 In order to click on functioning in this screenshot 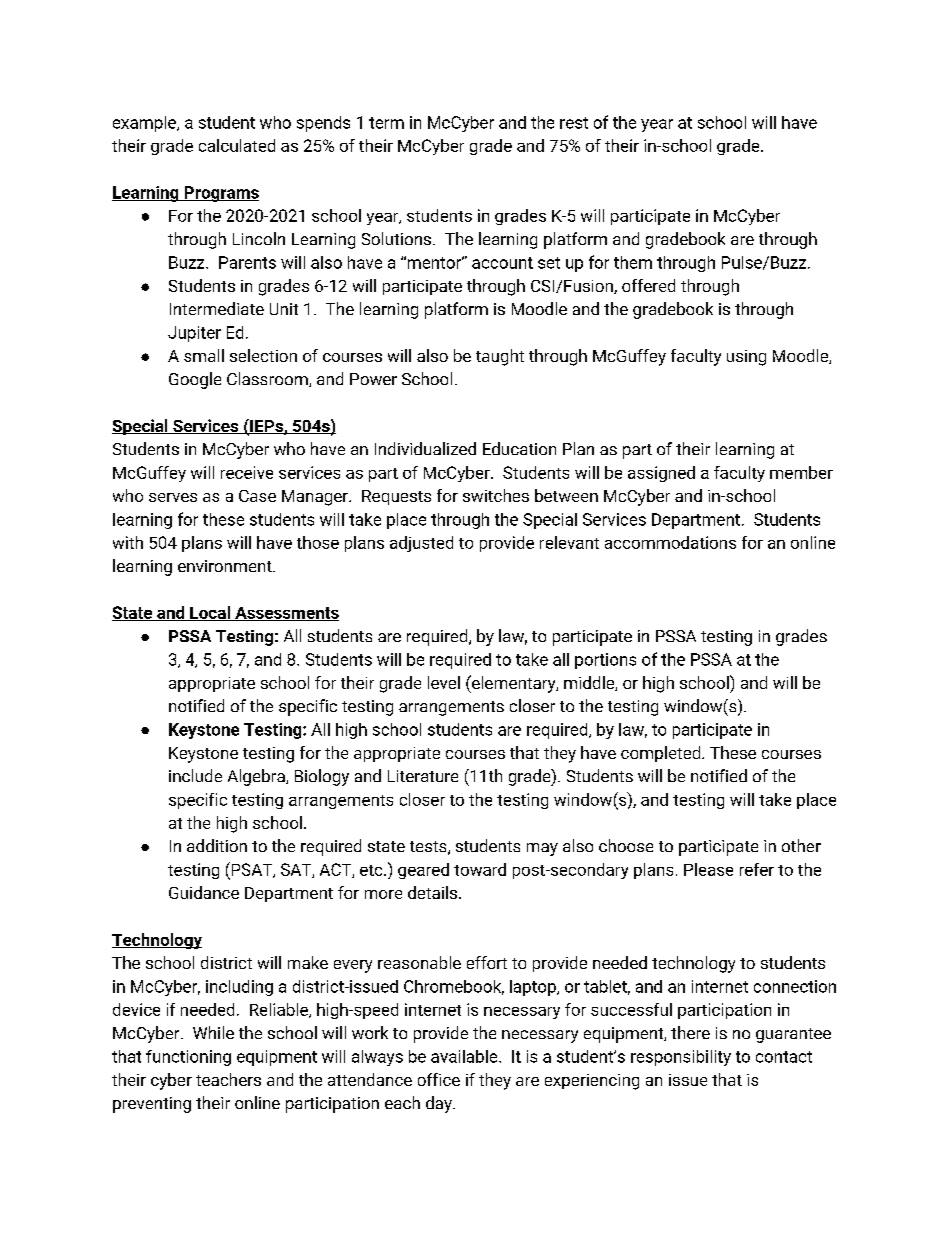, I will do `click(188, 1058)`.
